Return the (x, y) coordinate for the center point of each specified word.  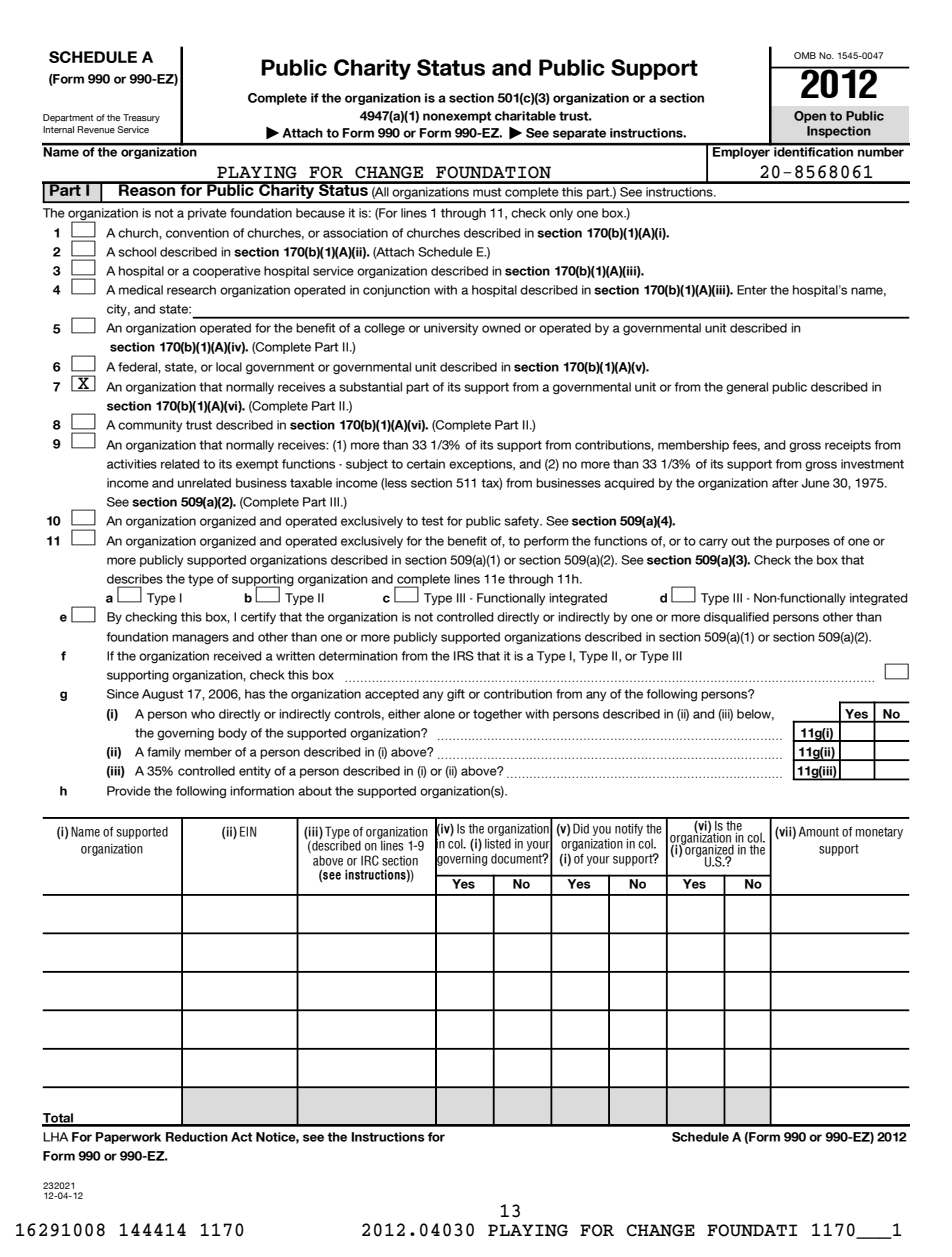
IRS (464, 656)
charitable (525, 116)
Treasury (141, 118)
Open (810, 117)
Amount (819, 831)
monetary (879, 833)
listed (498, 844)
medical (141, 290)
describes (135, 579)
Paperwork (128, 1138)
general (747, 388)
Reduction (197, 1137)
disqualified (736, 618)
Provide (129, 791)
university (451, 329)
